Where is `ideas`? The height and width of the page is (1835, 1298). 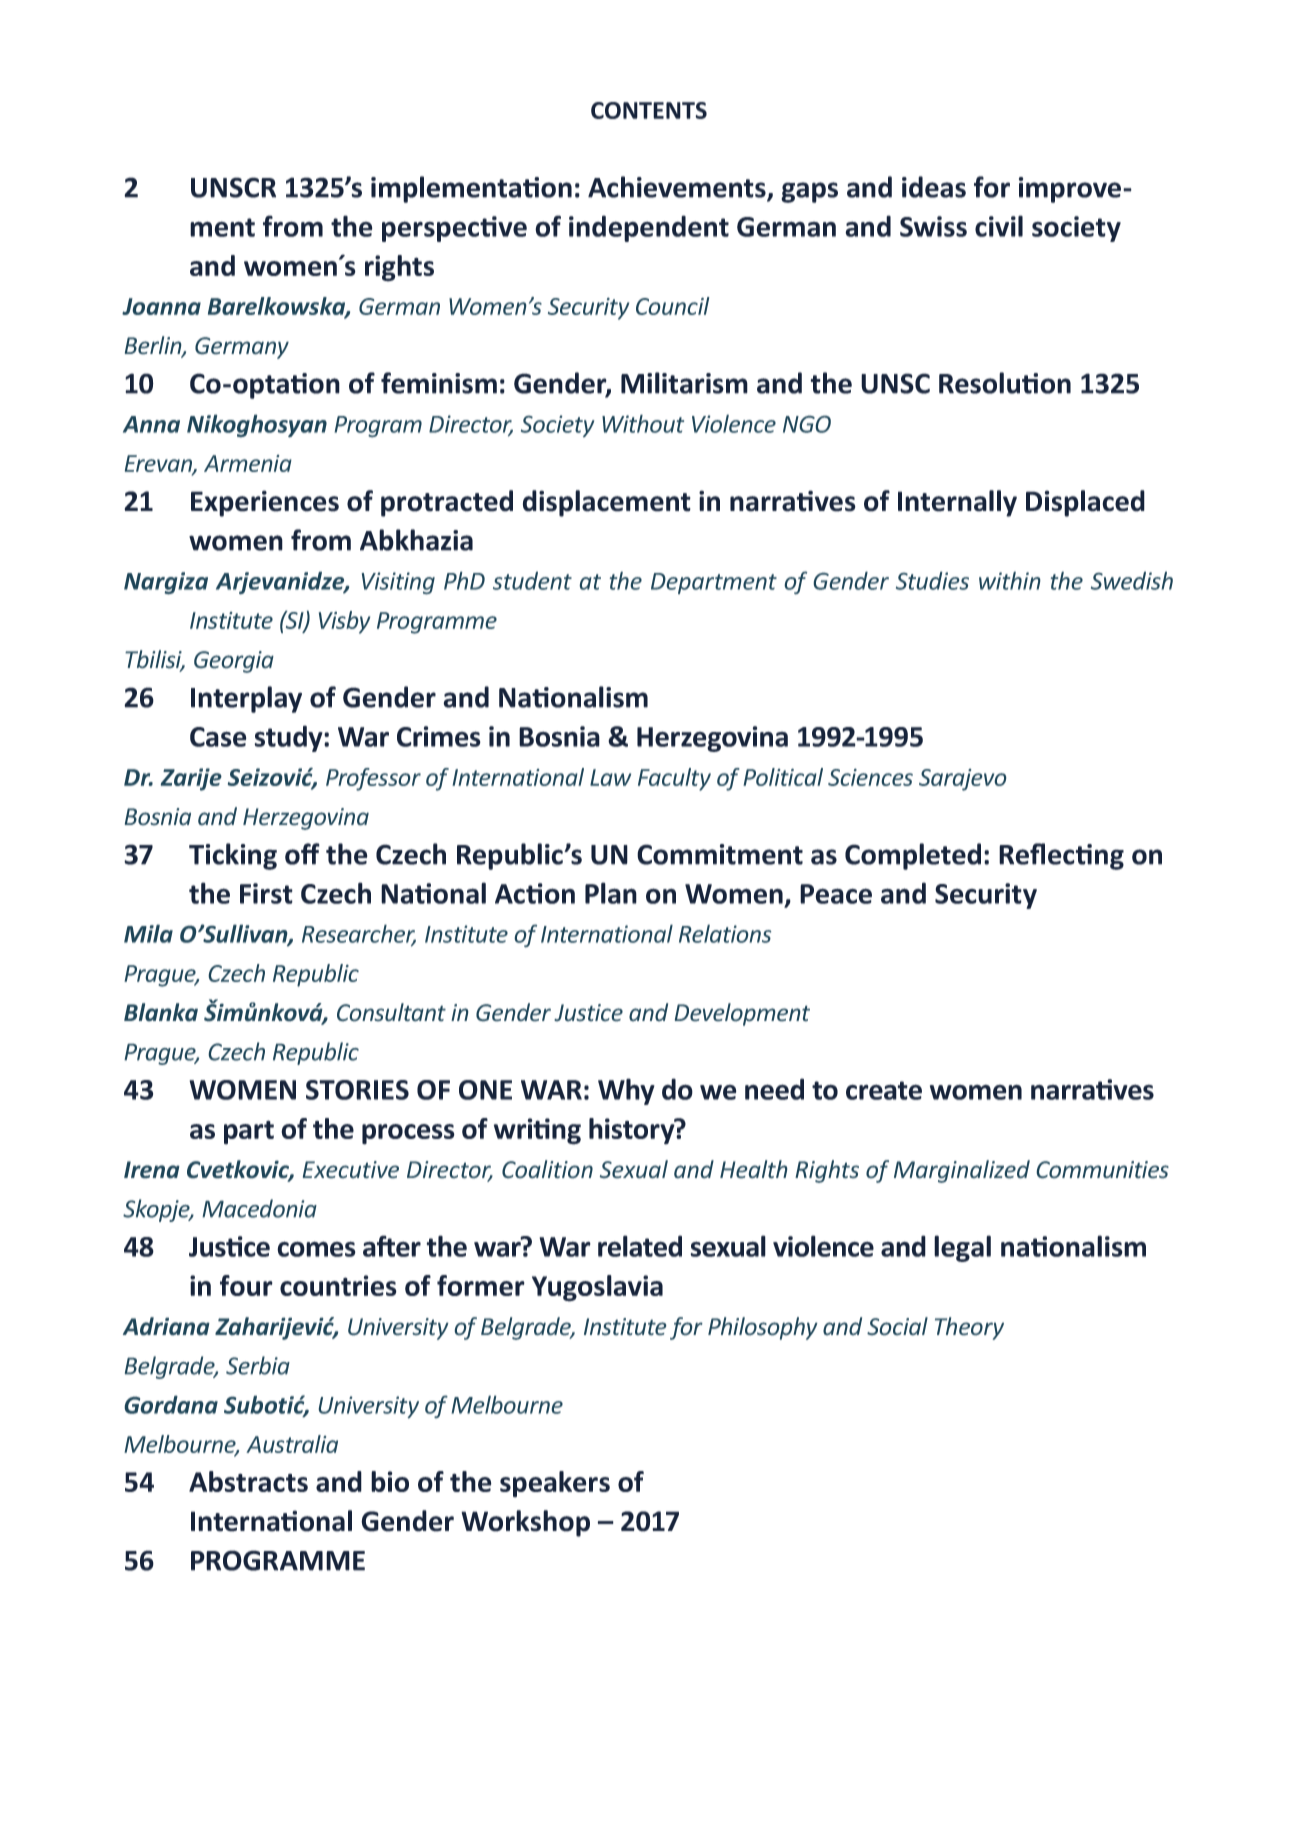
ideas is located at coordinates (934, 187).
